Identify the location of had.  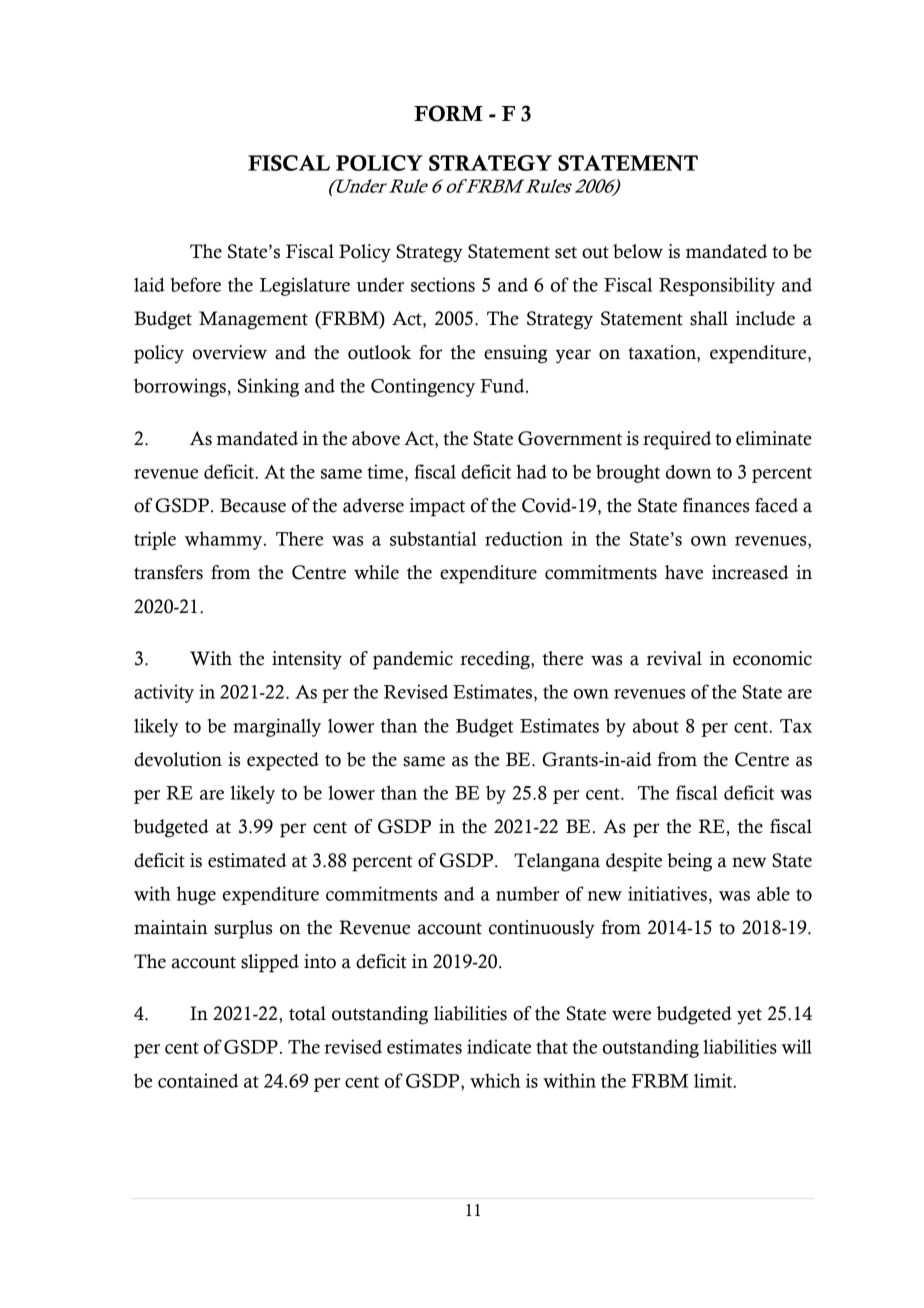
(531, 471).
